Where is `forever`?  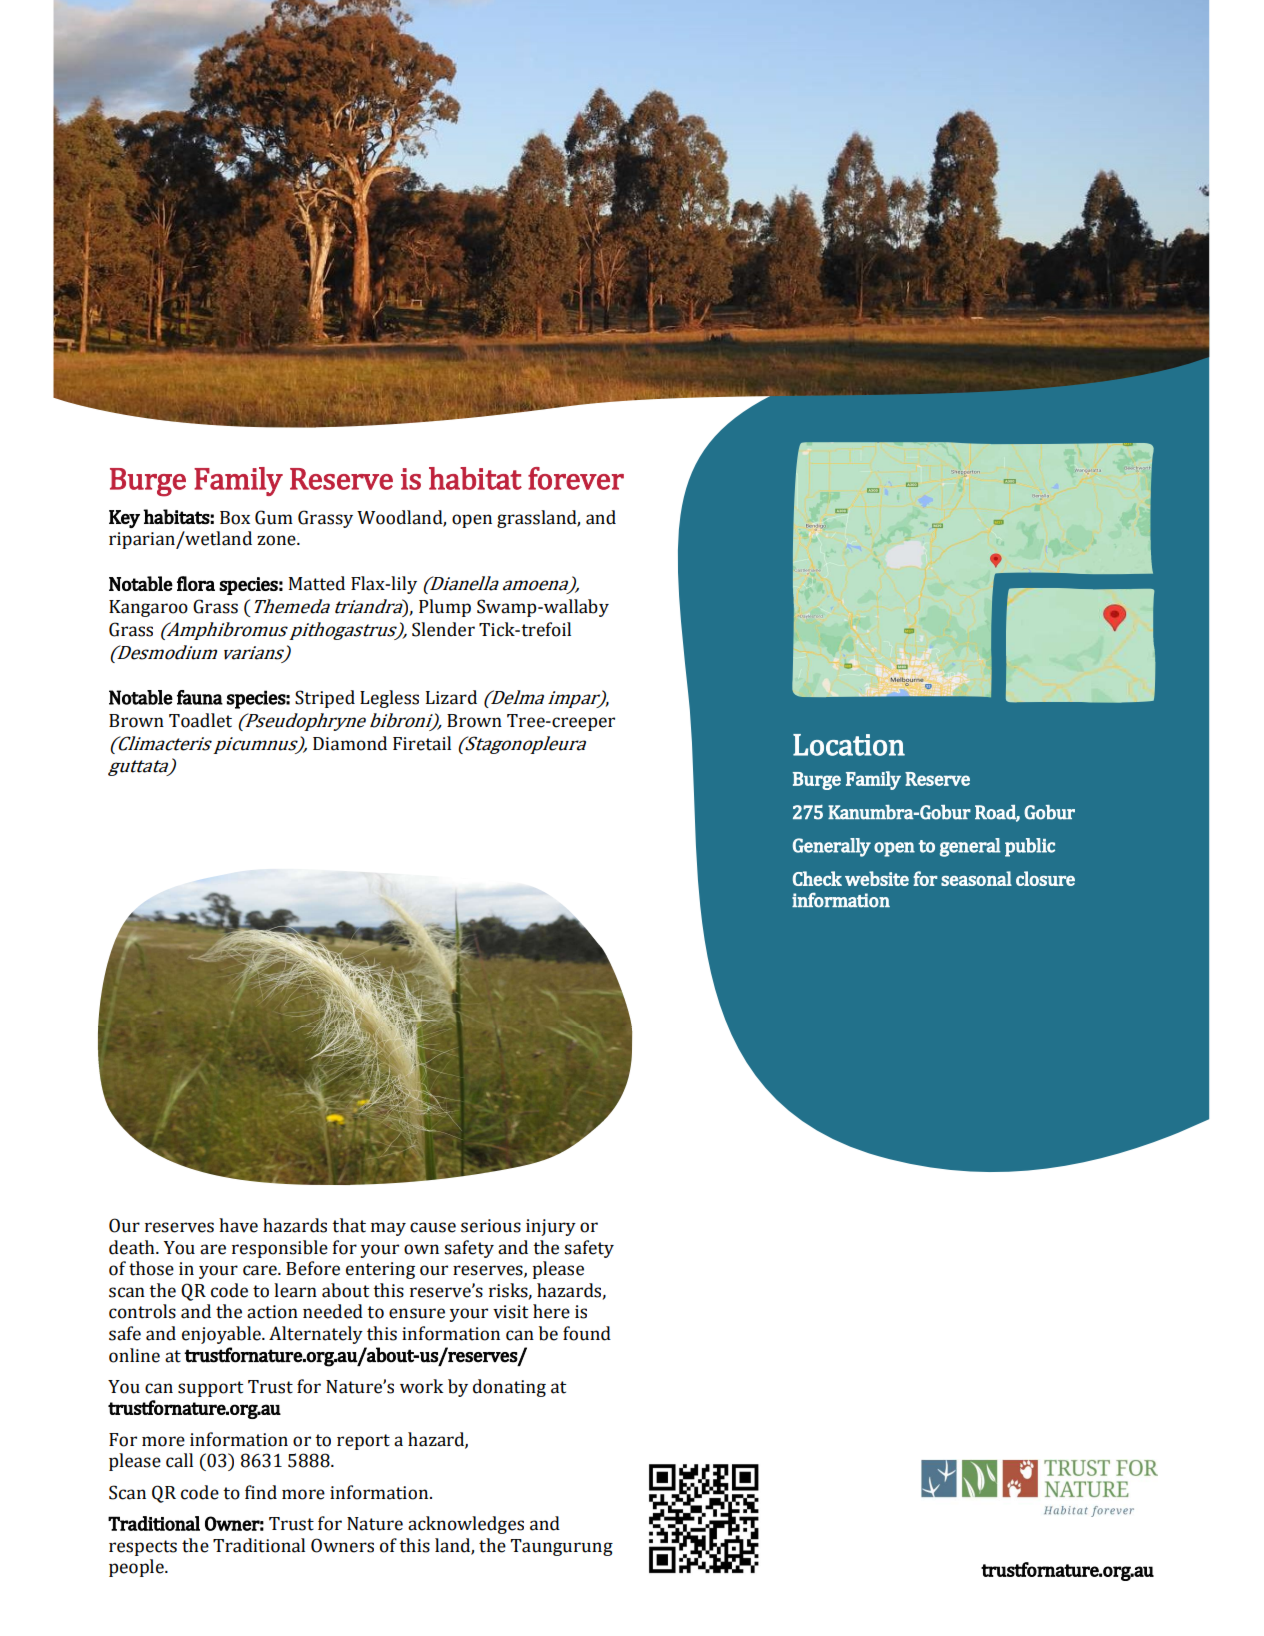
forever is located at coordinates (576, 478).
